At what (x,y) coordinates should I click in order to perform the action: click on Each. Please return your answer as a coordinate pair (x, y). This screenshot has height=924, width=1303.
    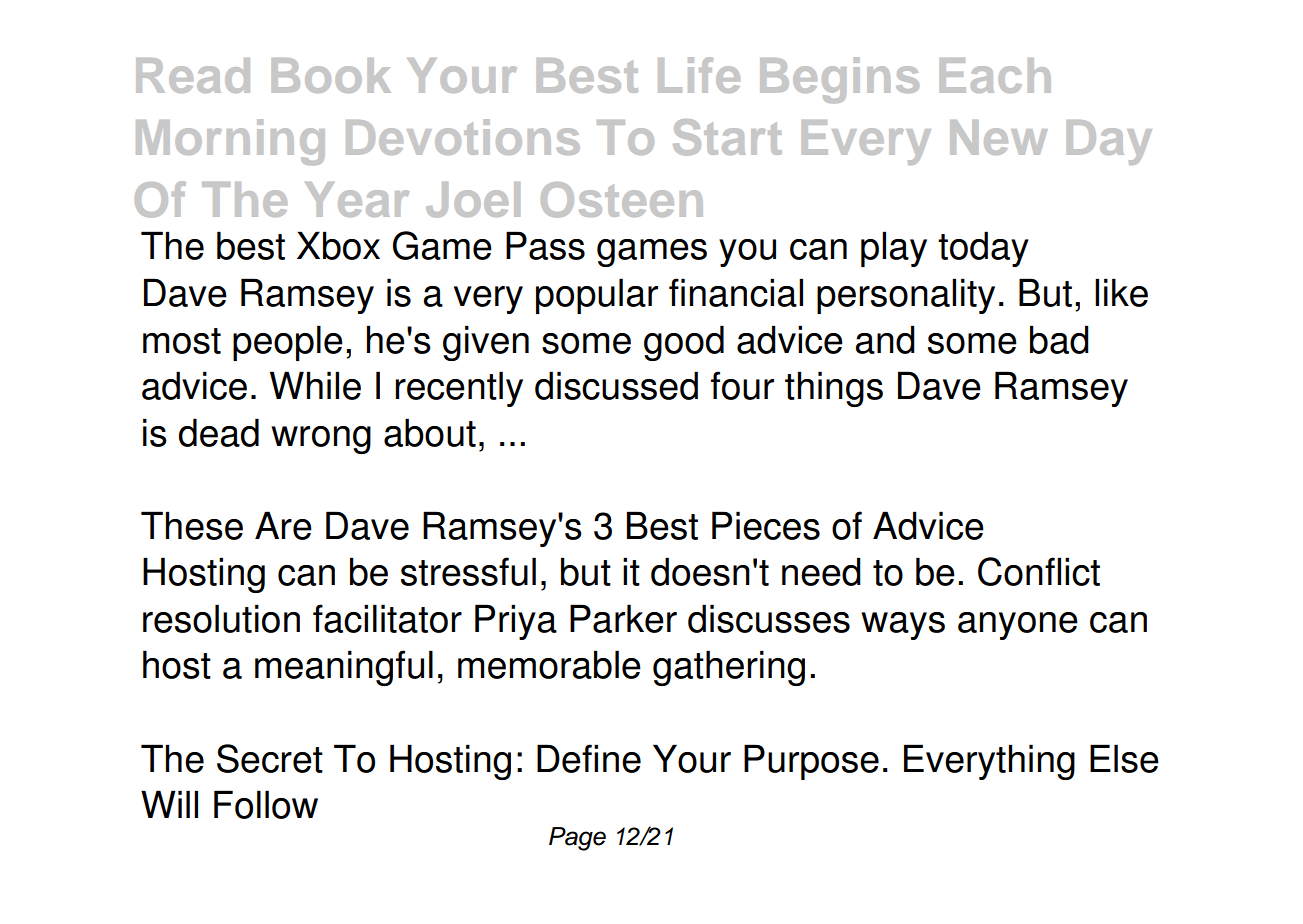
    Looking at the image, I should click on (995, 75).
